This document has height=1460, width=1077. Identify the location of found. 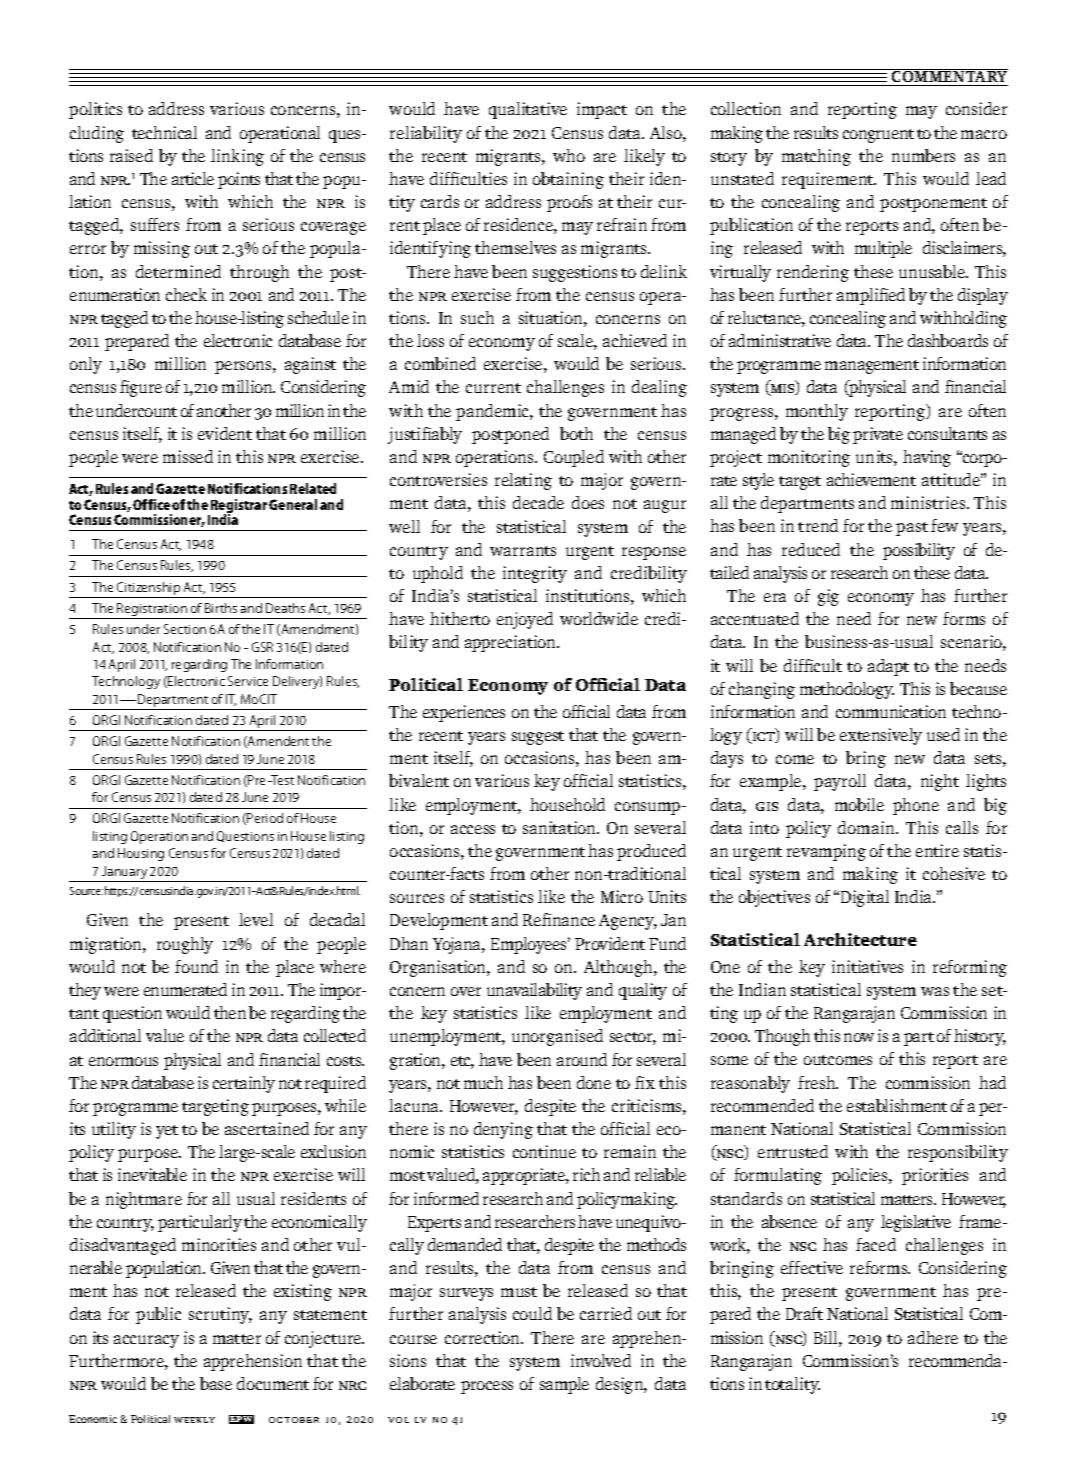
(196, 966).
